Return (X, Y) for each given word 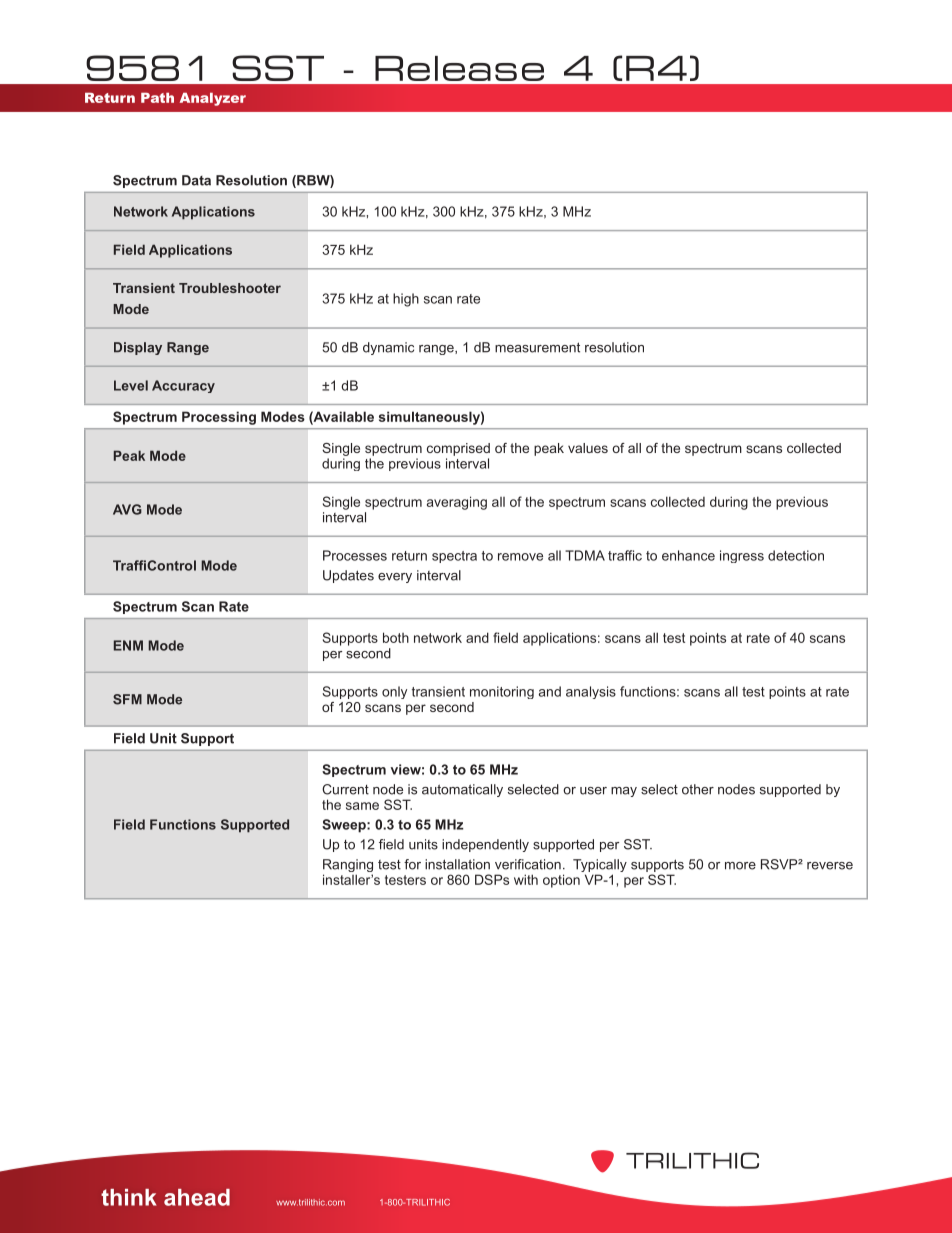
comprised (458, 449)
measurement (537, 347)
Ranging (348, 867)
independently (485, 845)
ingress (742, 556)
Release (459, 68)
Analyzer (213, 99)
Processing (219, 418)
